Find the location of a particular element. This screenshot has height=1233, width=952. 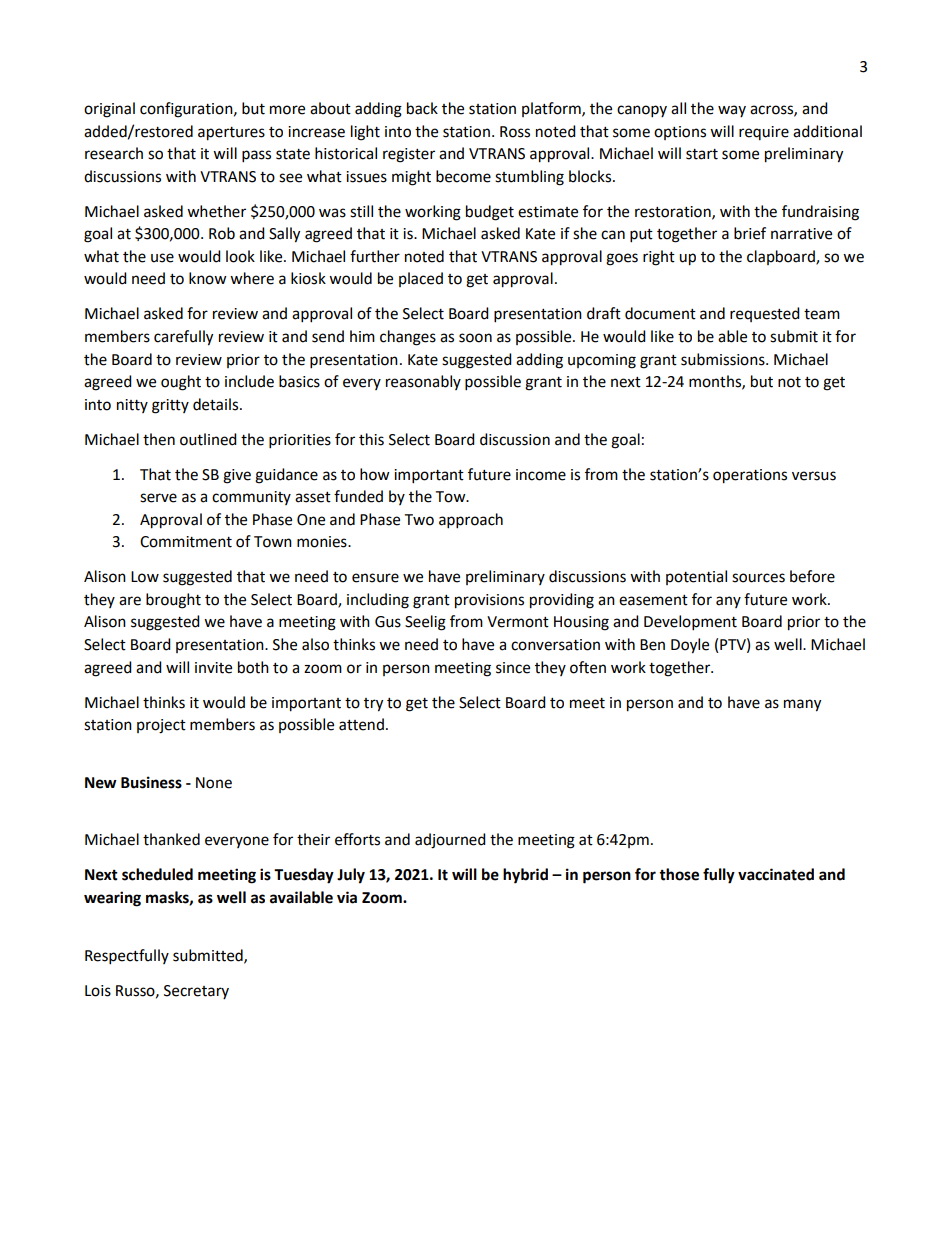

sources is located at coordinates (758, 578).
